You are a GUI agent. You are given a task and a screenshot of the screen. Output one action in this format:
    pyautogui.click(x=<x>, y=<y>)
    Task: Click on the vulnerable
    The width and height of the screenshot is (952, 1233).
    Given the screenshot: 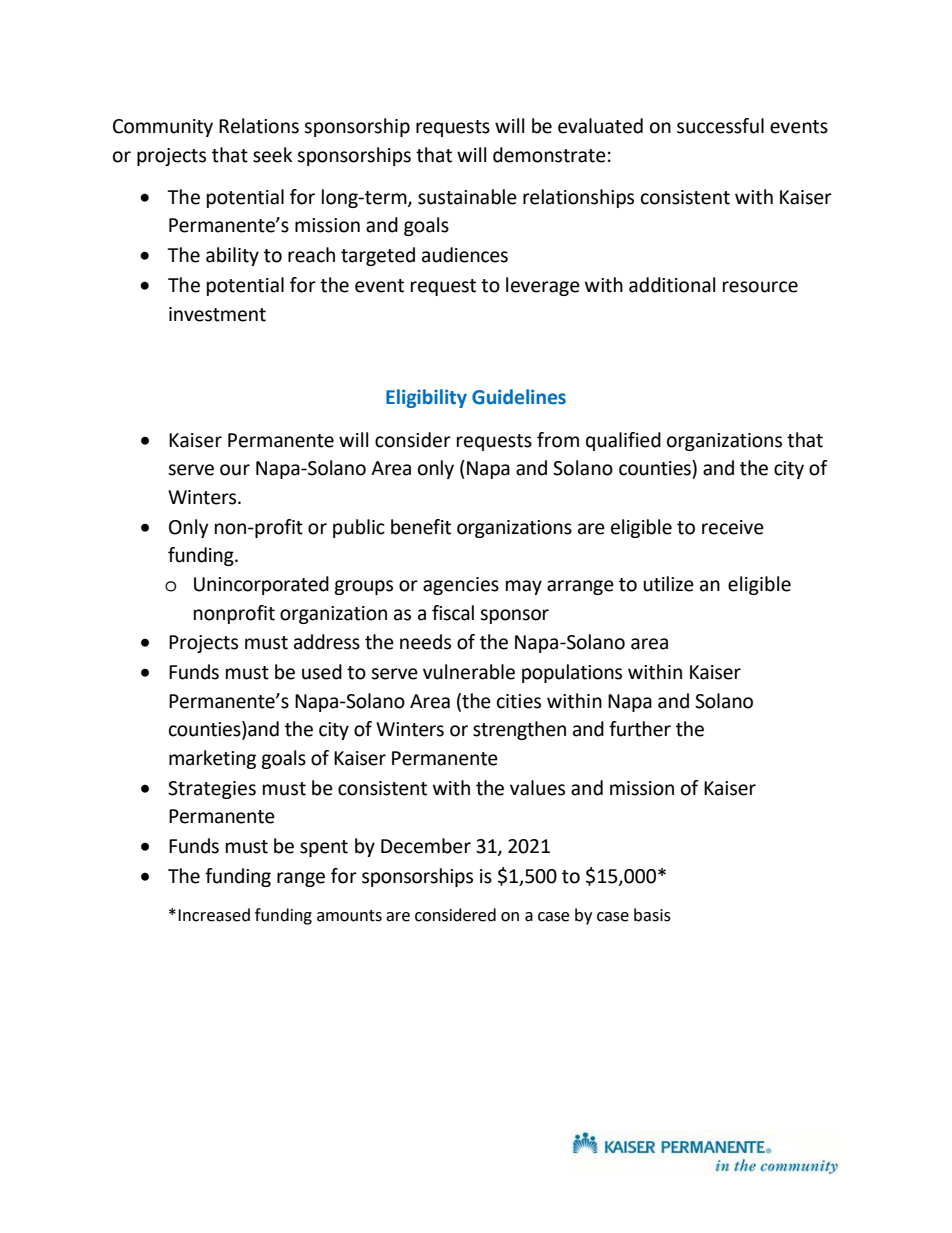 What is the action you would take?
    pyautogui.click(x=469, y=672)
